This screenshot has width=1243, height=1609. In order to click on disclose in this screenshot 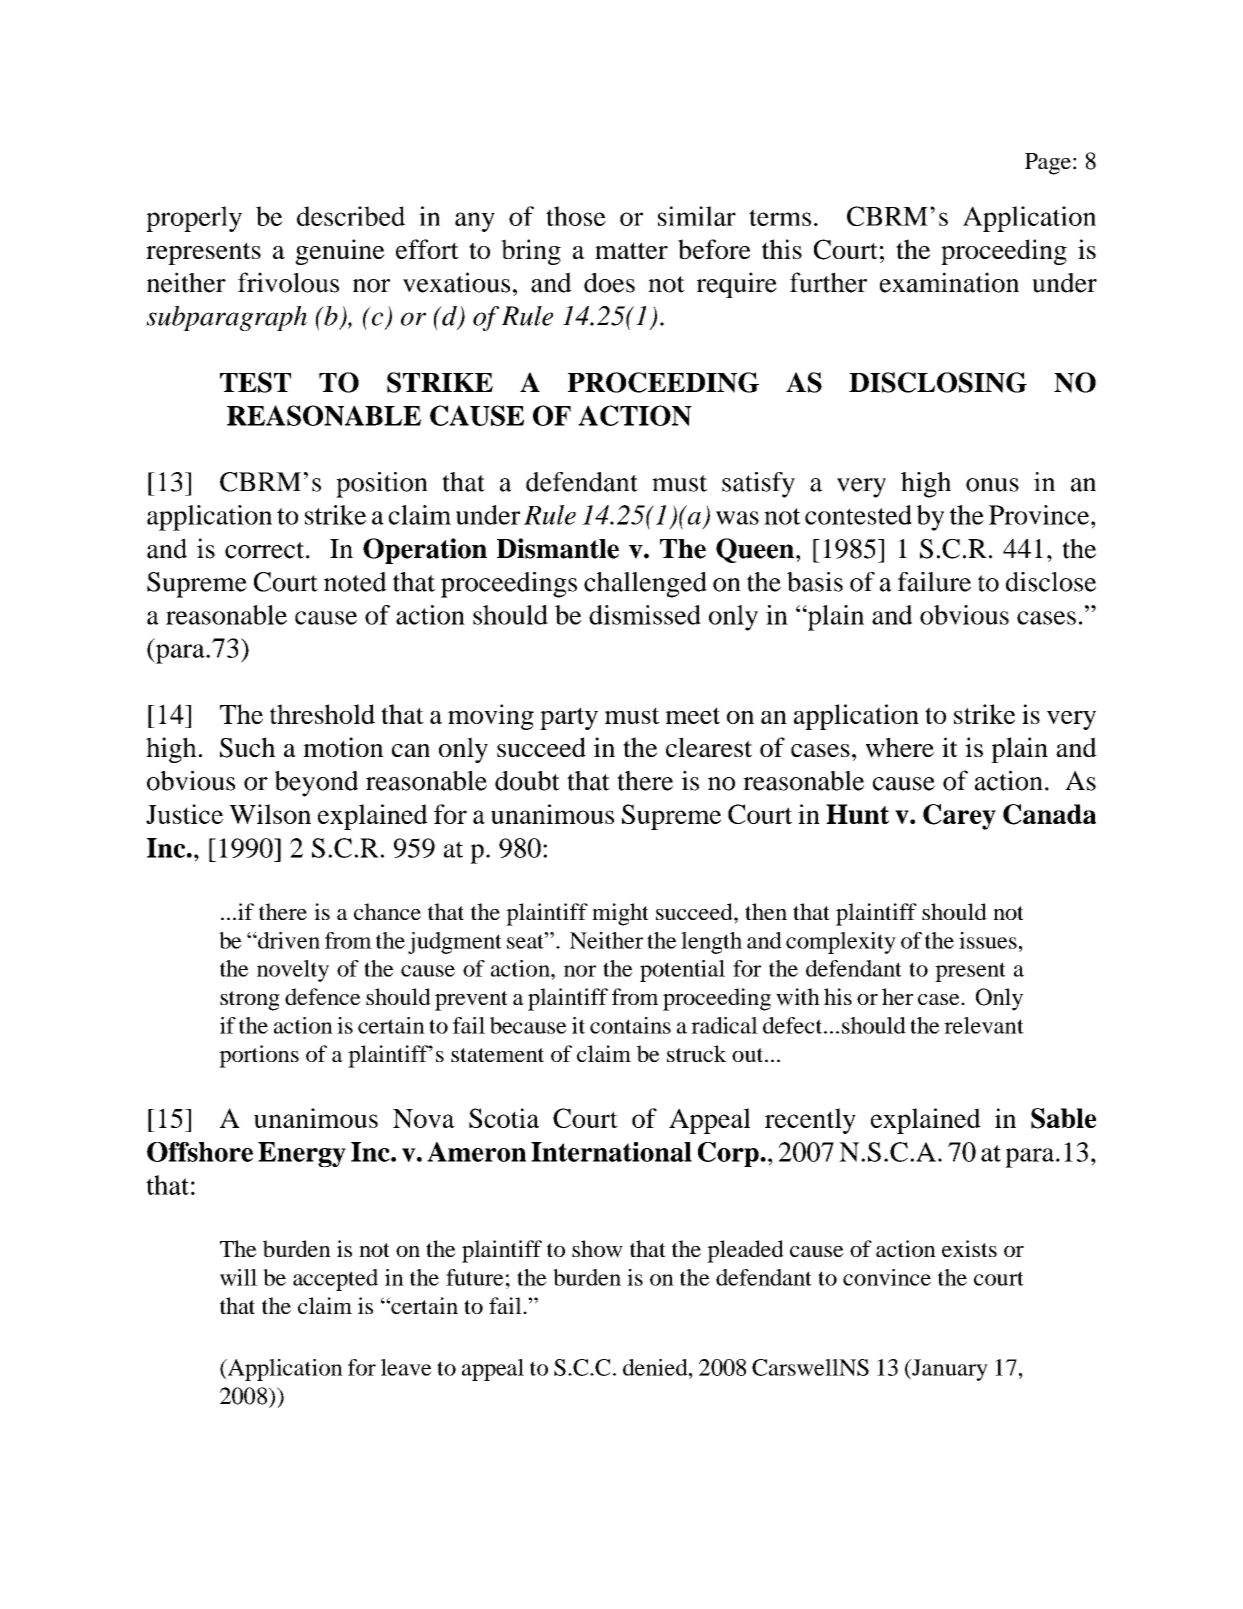, I will do `click(1051, 582)`.
